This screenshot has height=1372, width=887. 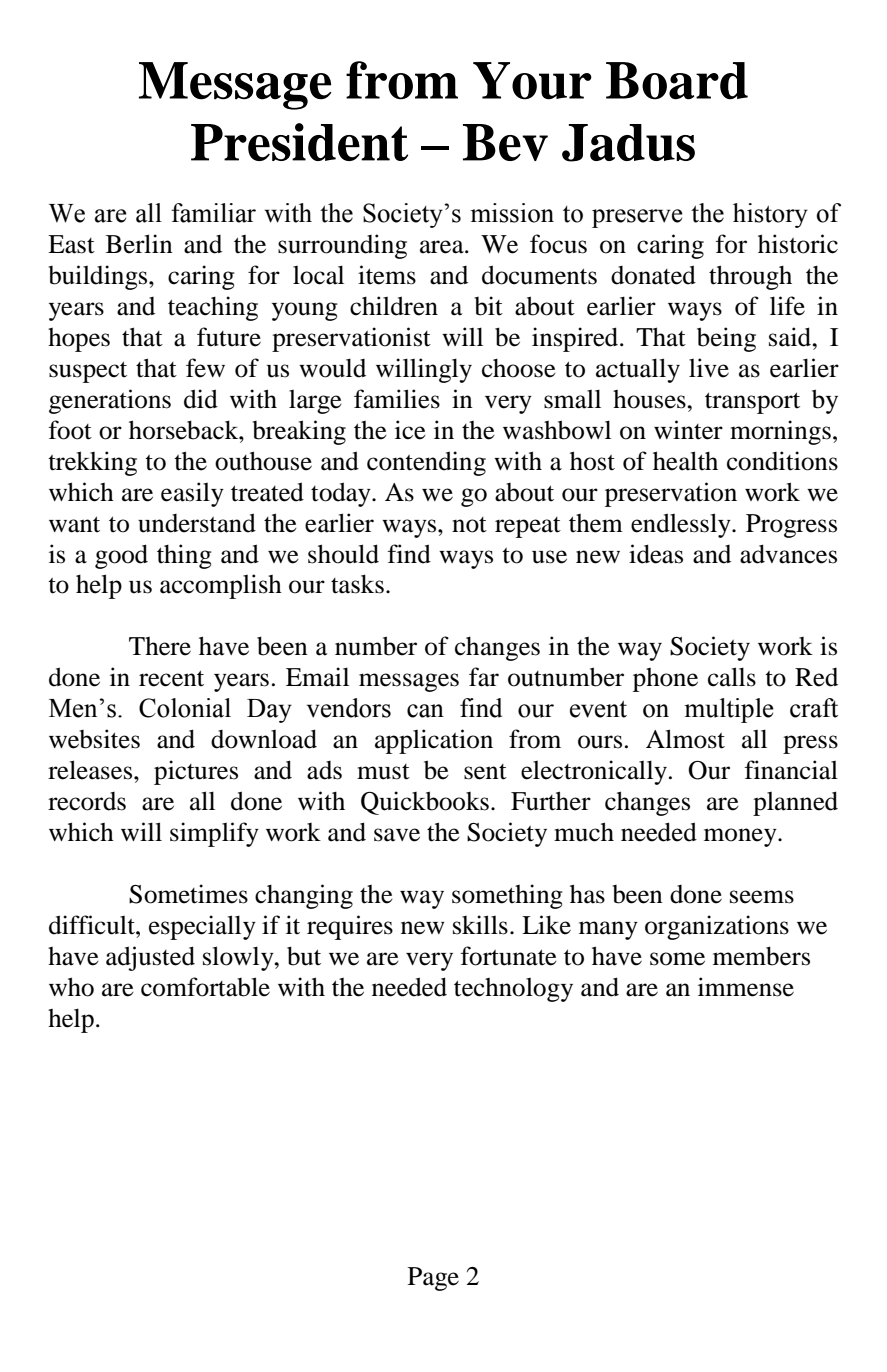 I want to click on Page, so click(x=433, y=1279).
